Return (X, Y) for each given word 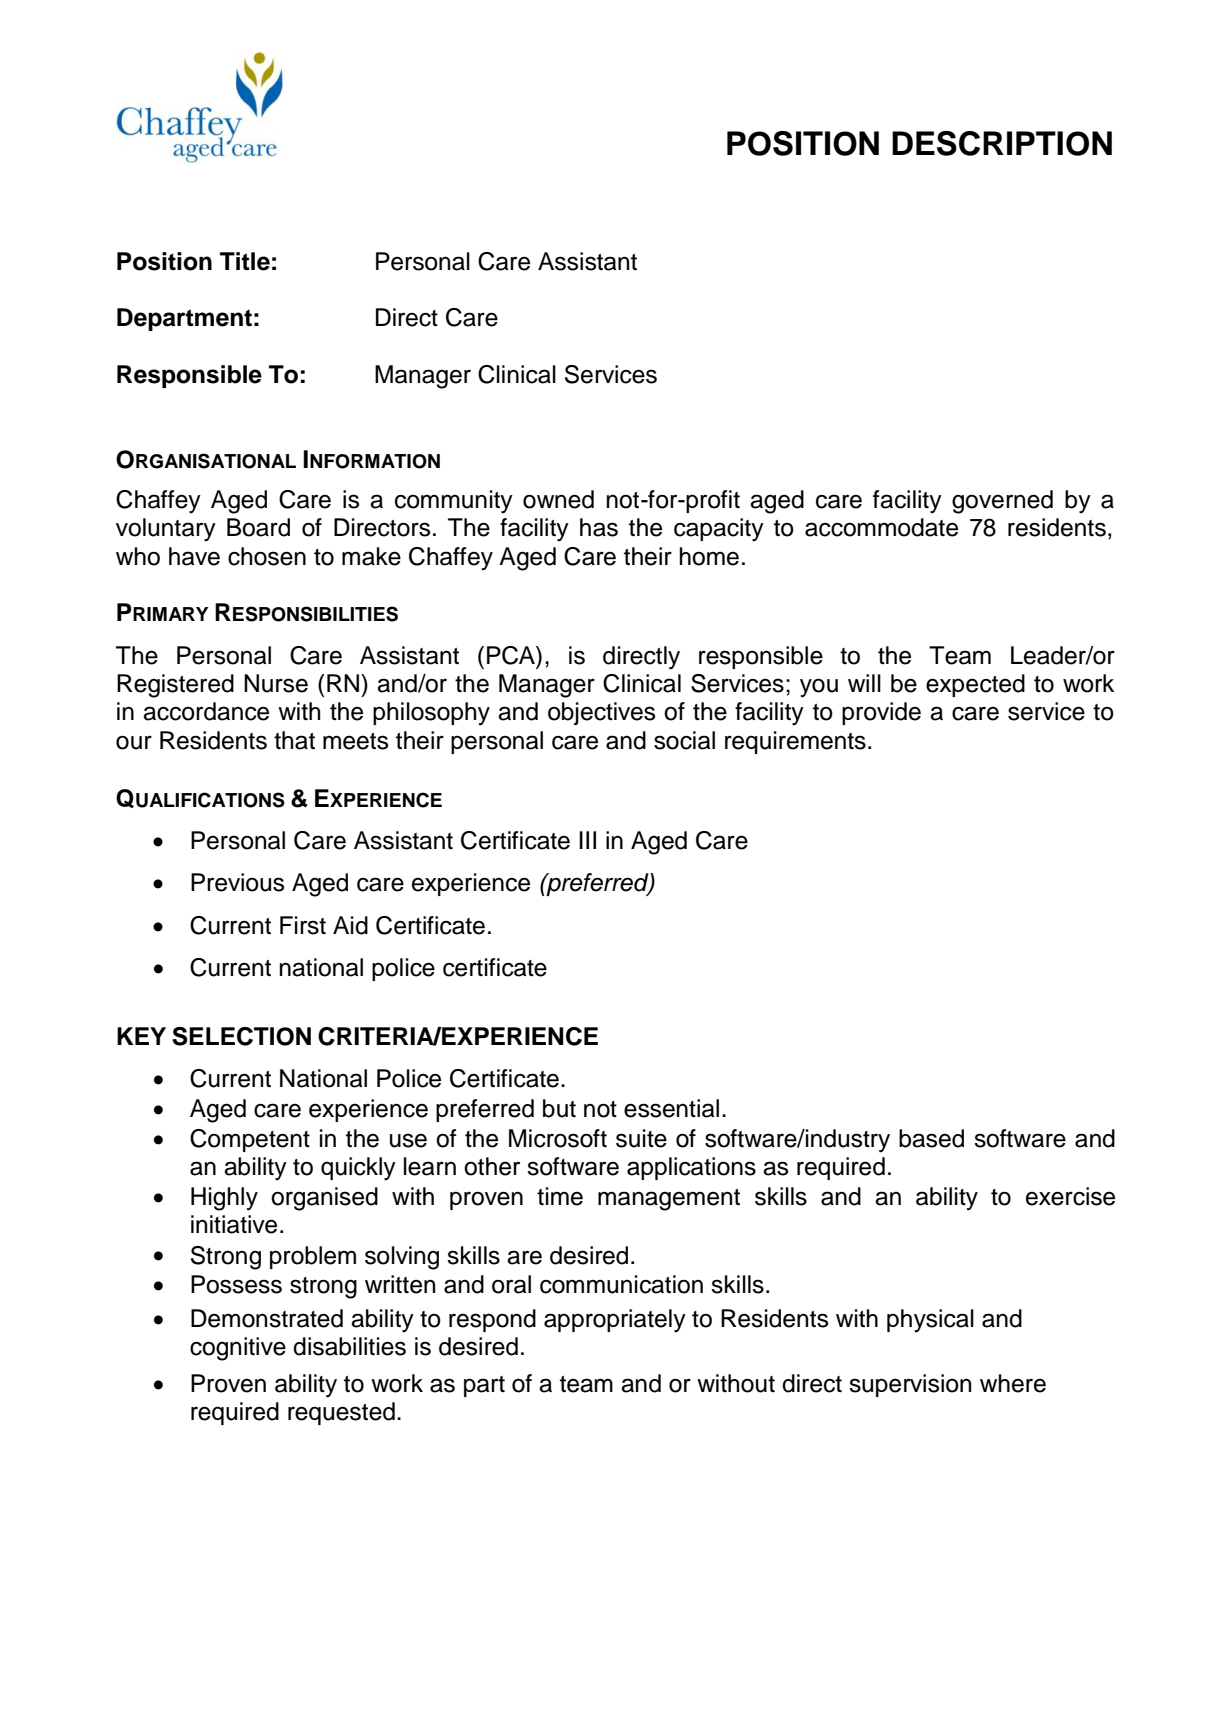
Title (245, 261)
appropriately (615, 1321)
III (587, 840)
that (294, 740)
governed (1002, 502)
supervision (910, 1385)
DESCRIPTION (1002, 143)
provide (881, 713)
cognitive (238, 1349)
